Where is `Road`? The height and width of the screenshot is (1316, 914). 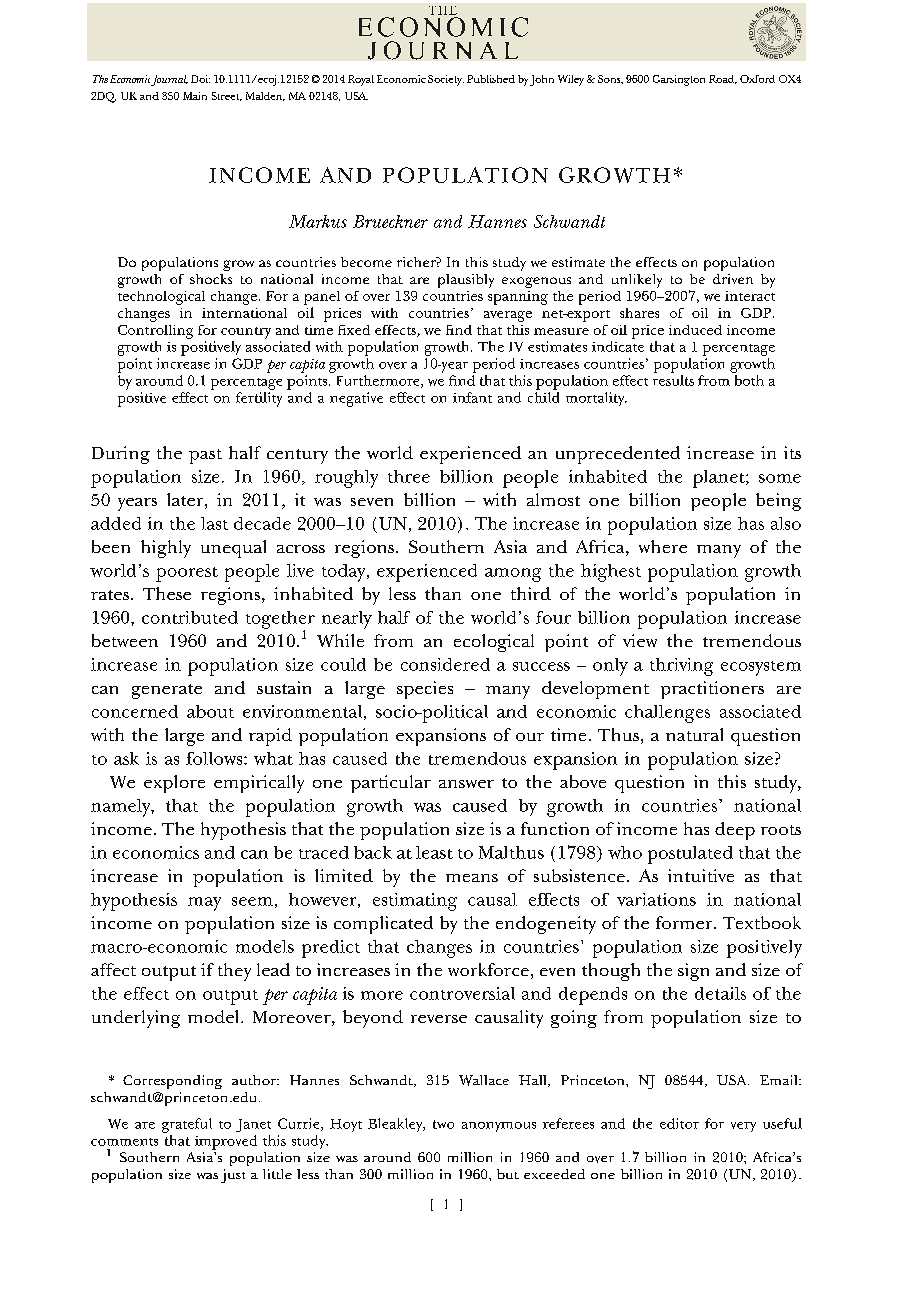
Road is located at coordinates (723, 79).
